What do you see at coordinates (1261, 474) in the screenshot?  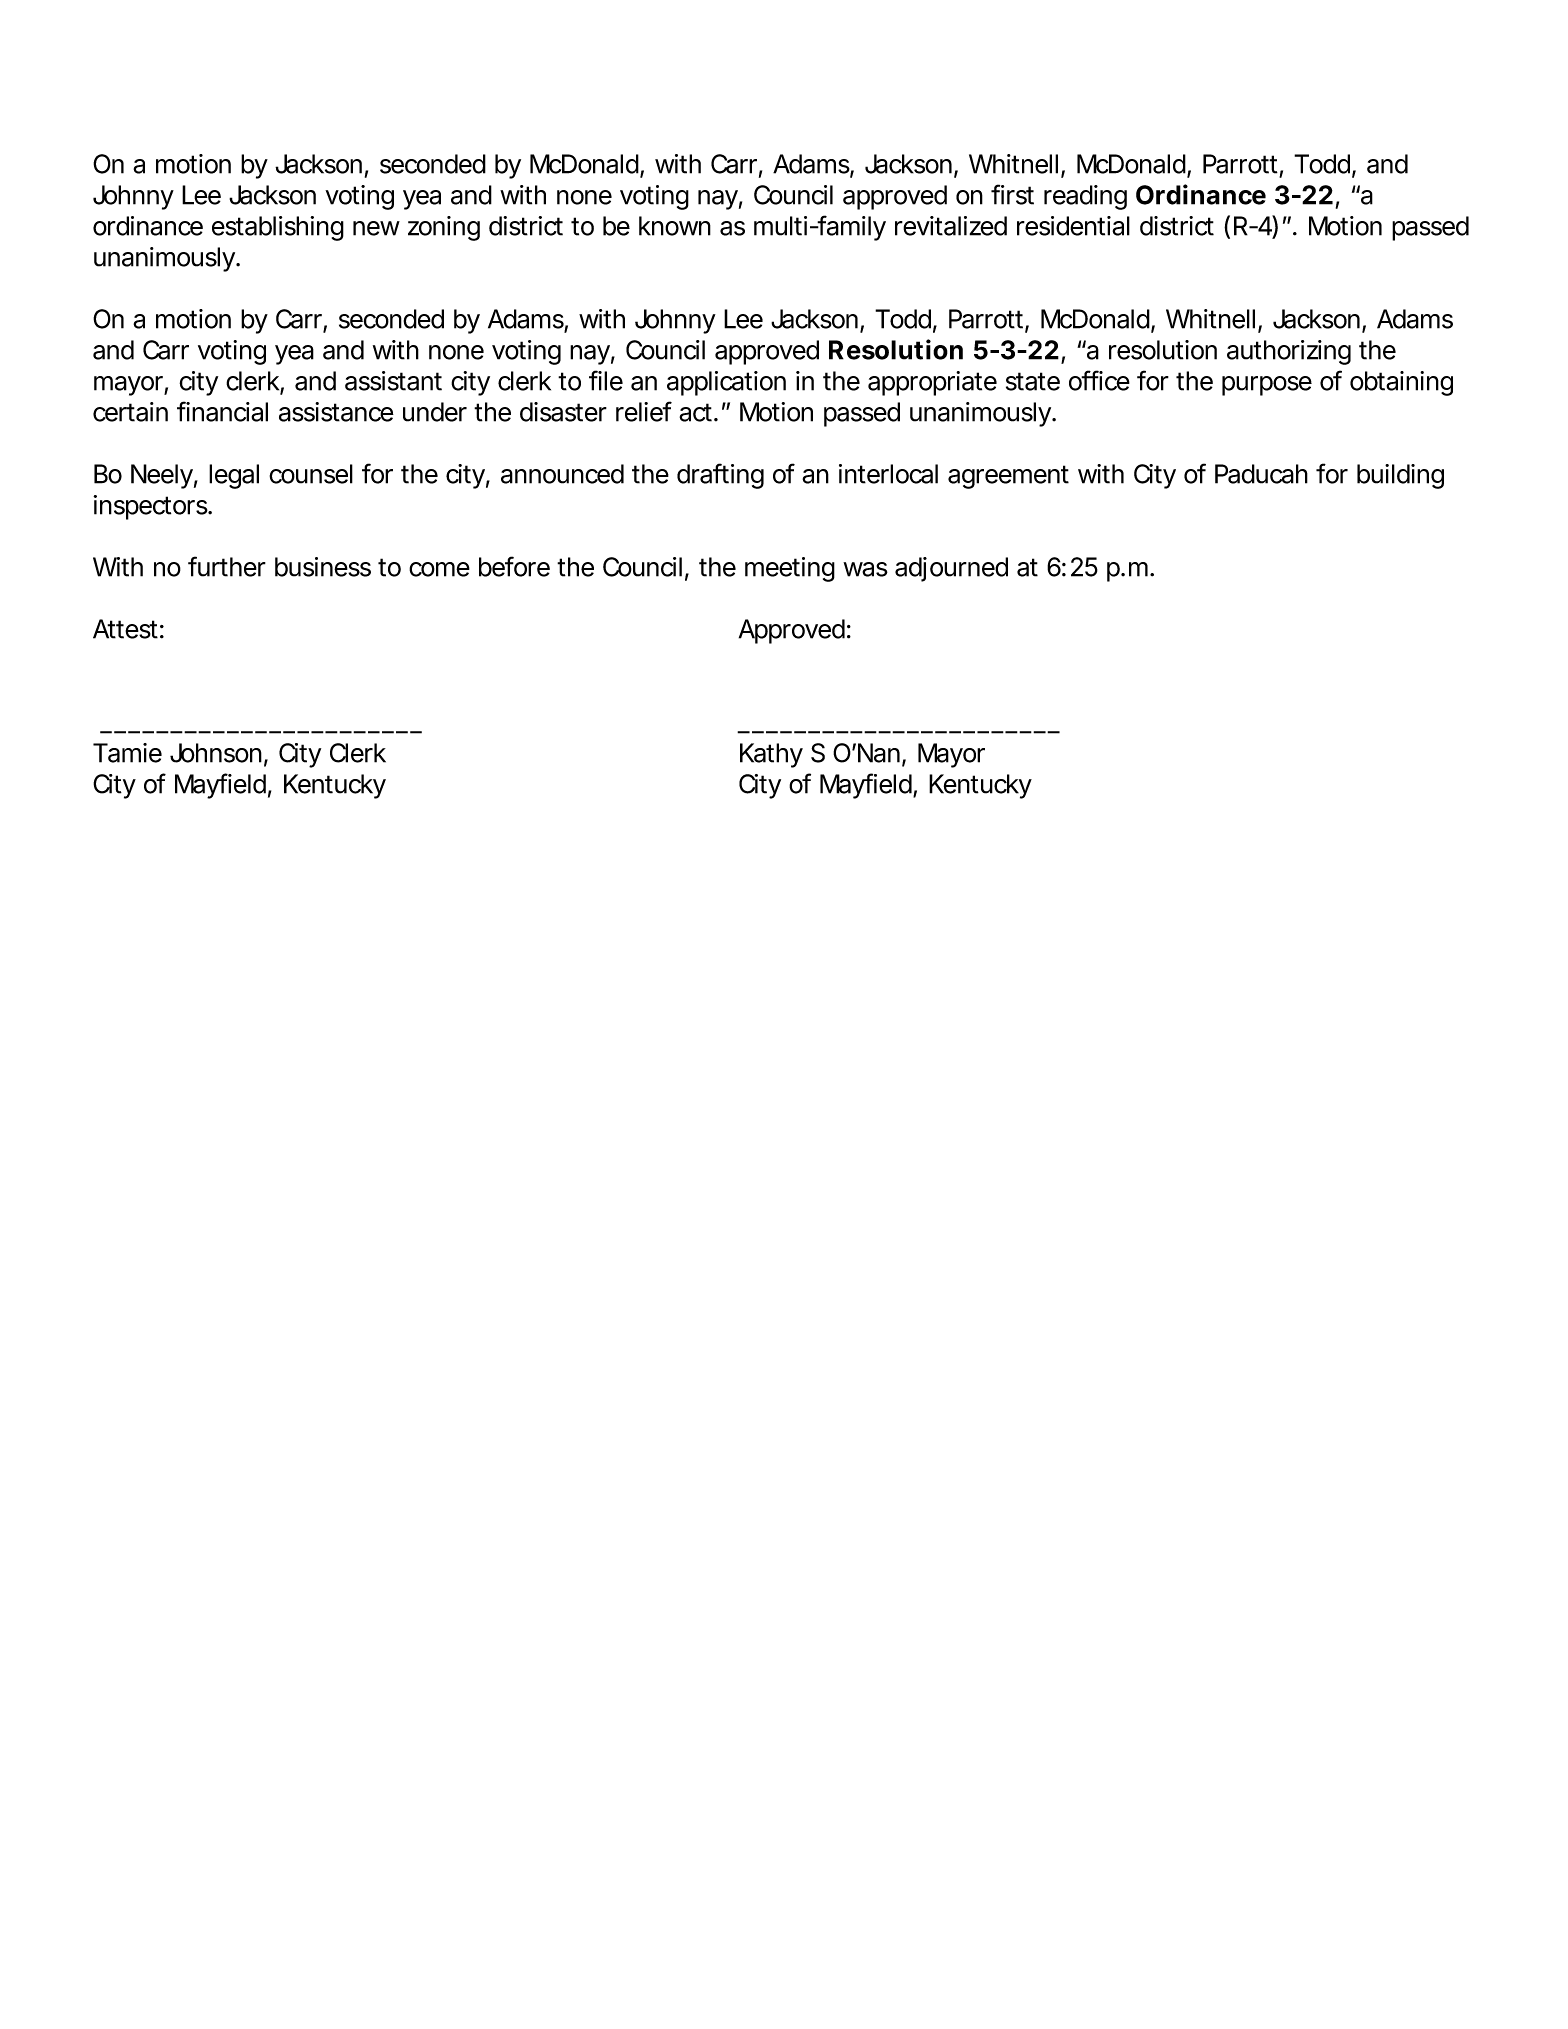 I see `Paducah` at bounding box center [1261, 474].
